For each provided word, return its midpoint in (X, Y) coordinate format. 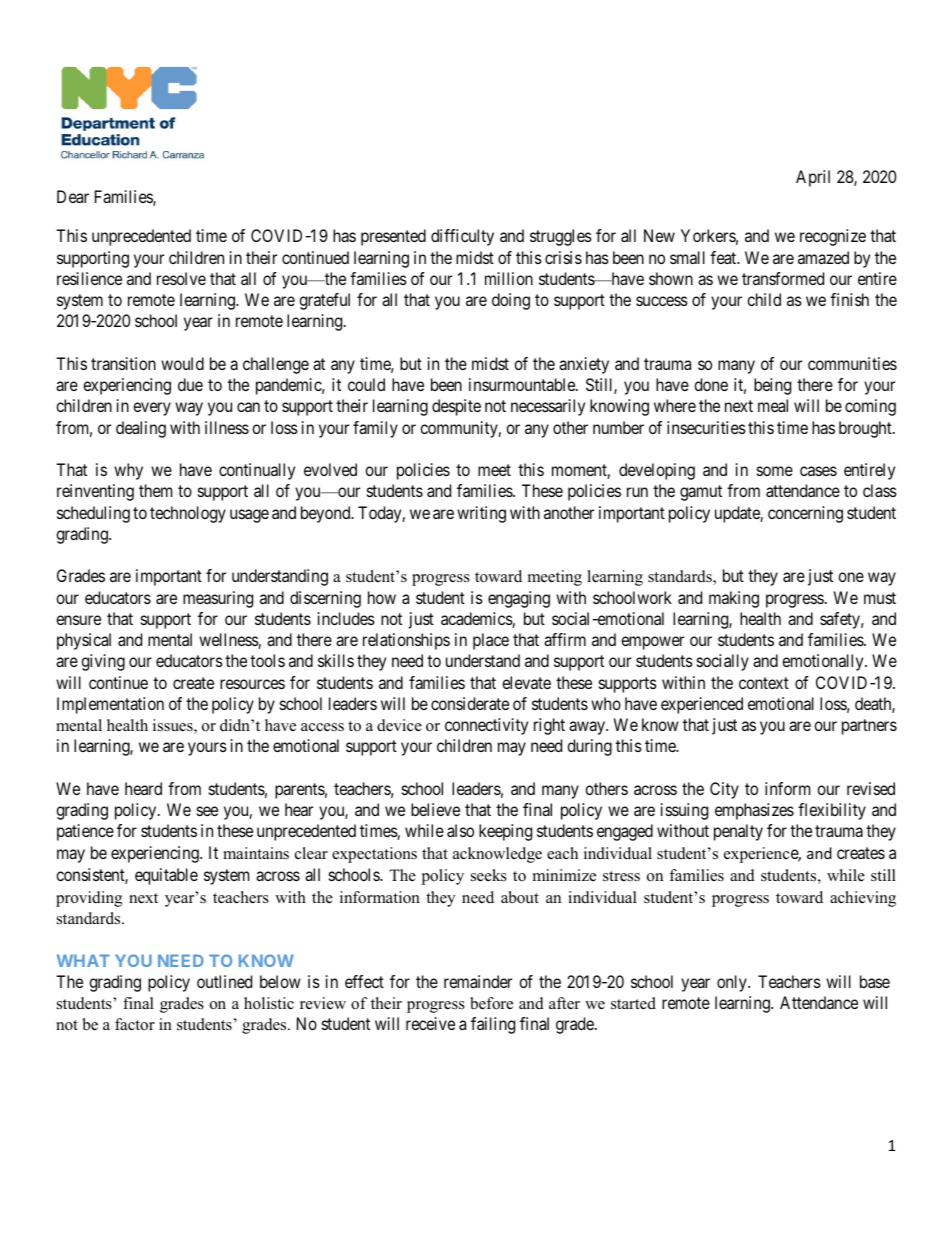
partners (869, 727)
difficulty (462, 237)
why (128, 471)
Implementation (110, 705)
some (775, 471)
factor (135, 1024)
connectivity (486, 726)
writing (481, 514)
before (491, 1003)
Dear (73, 196)
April (813, 178)
